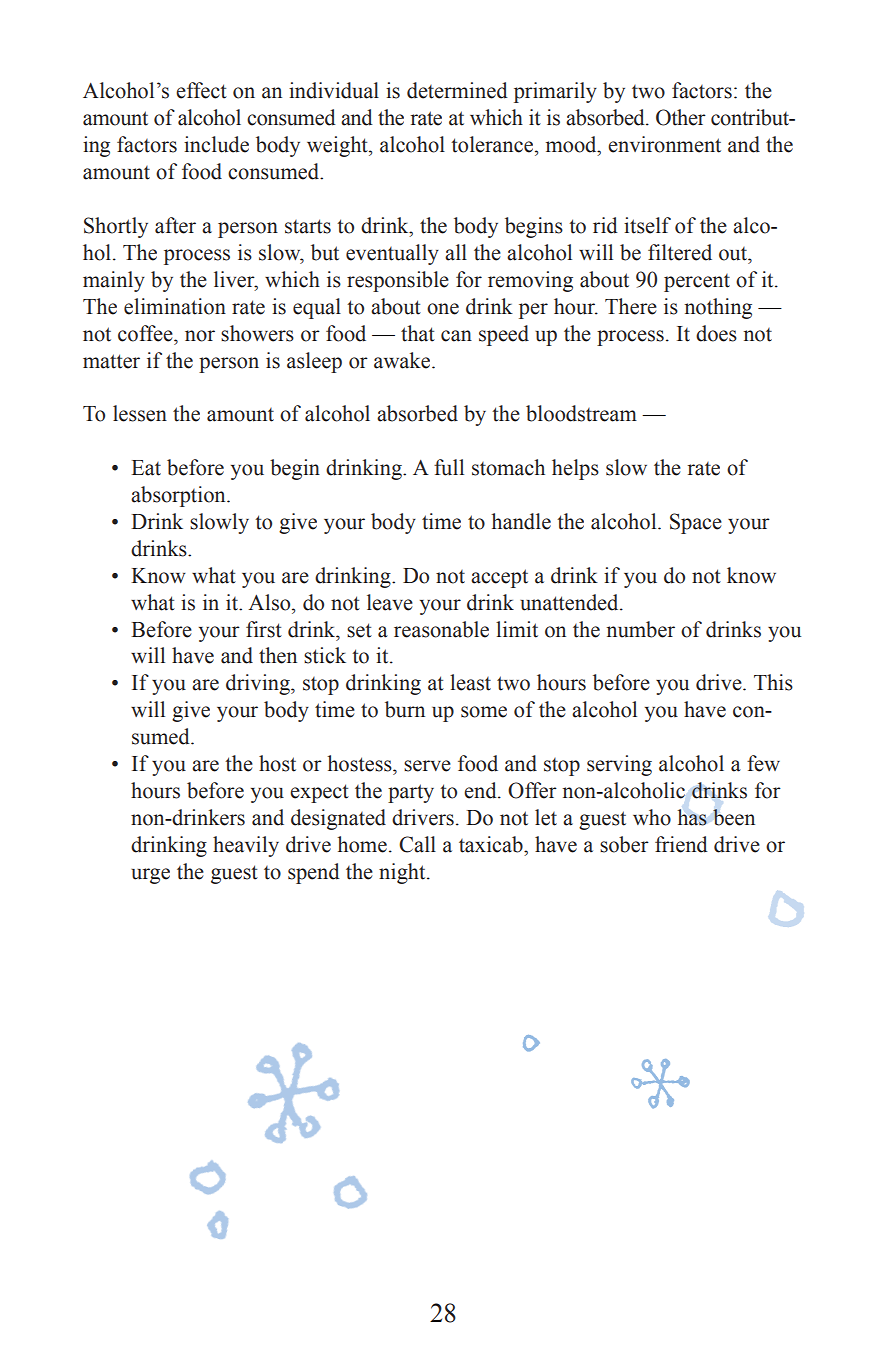 The image size is (887, 1372). Describe the element at coordinates (246, 846) in the image. I see `heavily` at that location.
